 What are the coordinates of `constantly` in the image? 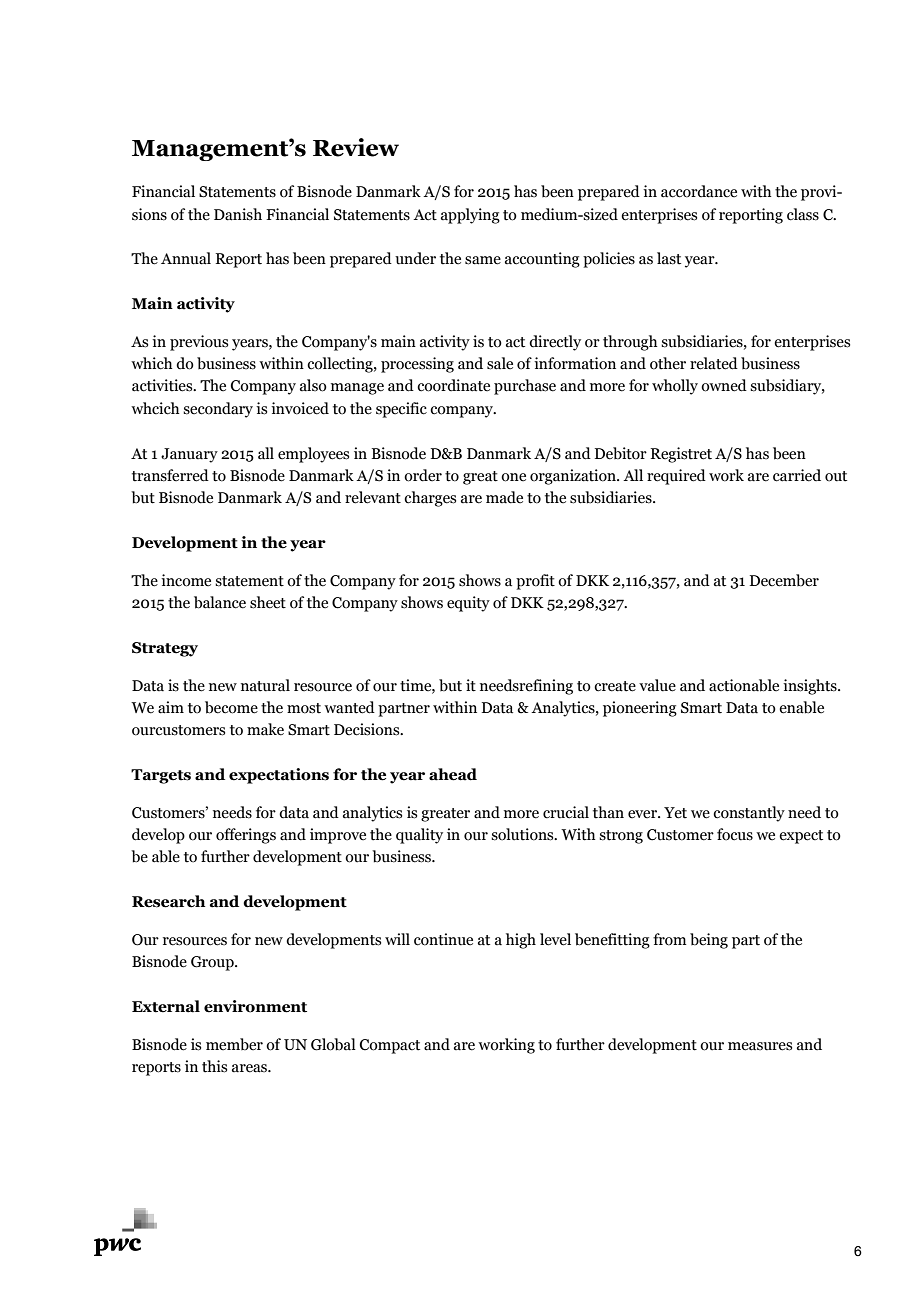 It's located at (749, 814).
